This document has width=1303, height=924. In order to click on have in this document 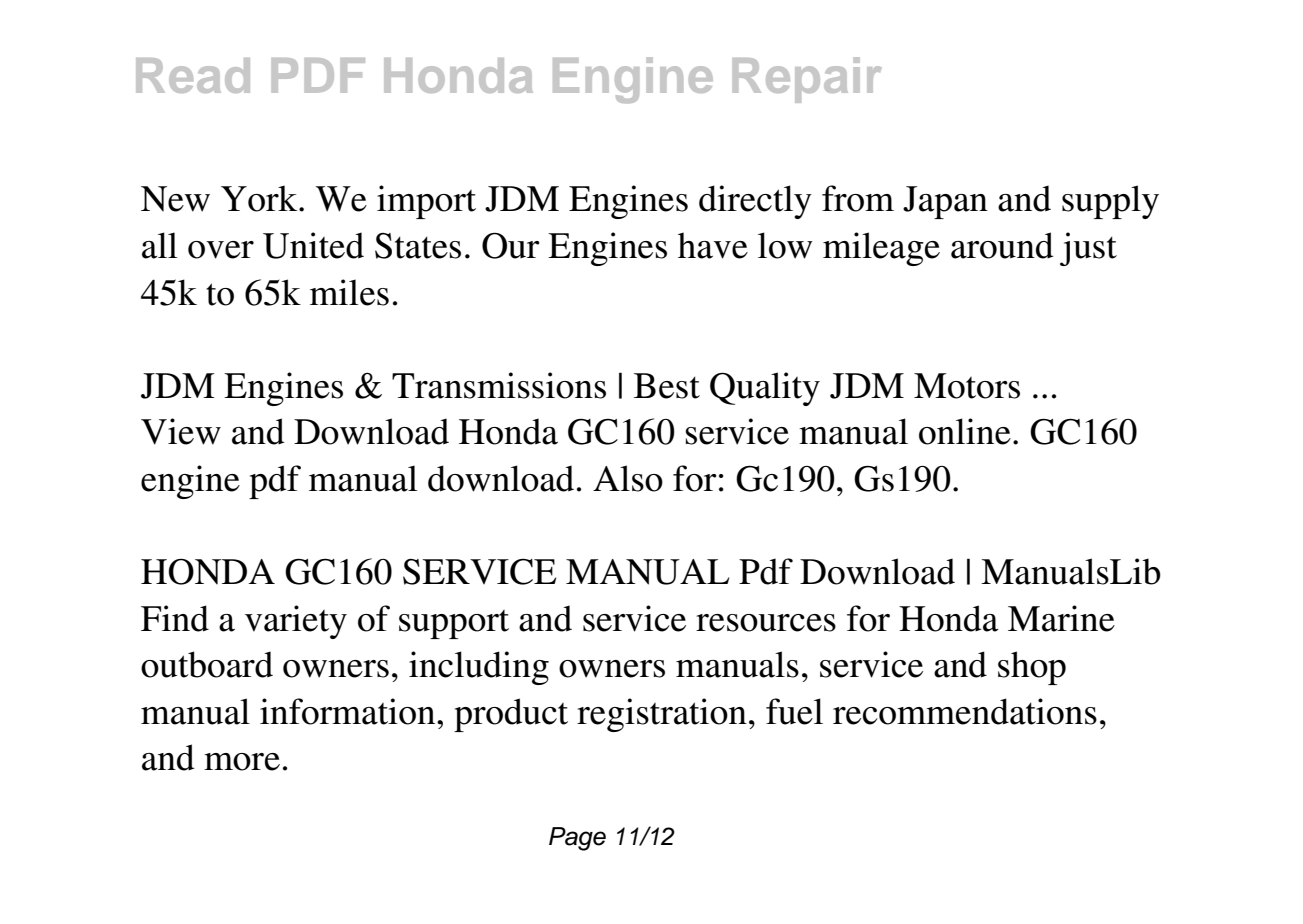, I will do `click(713, 245)`.
